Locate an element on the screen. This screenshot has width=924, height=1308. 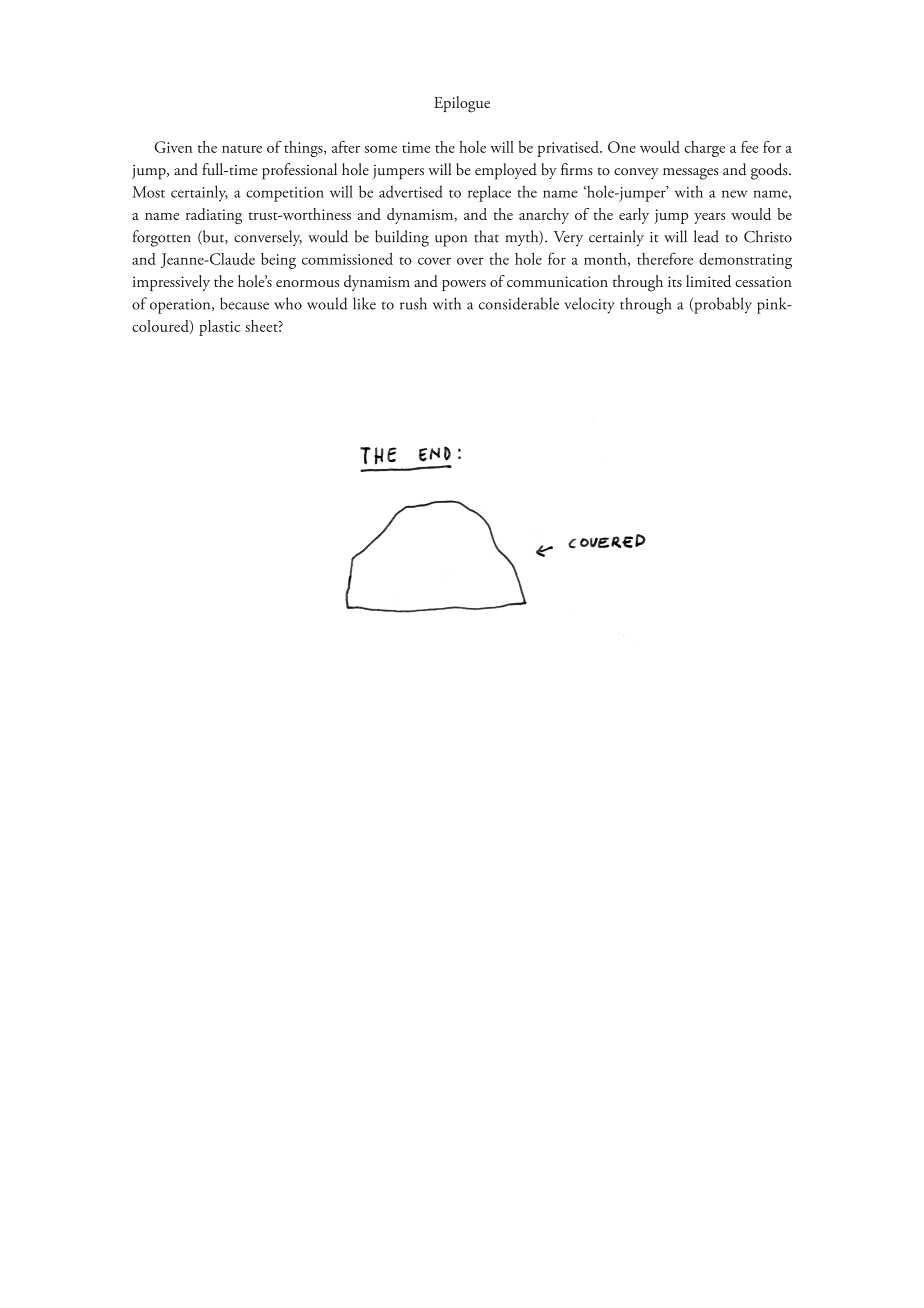
velocity is located at coordinates (589, 305).
